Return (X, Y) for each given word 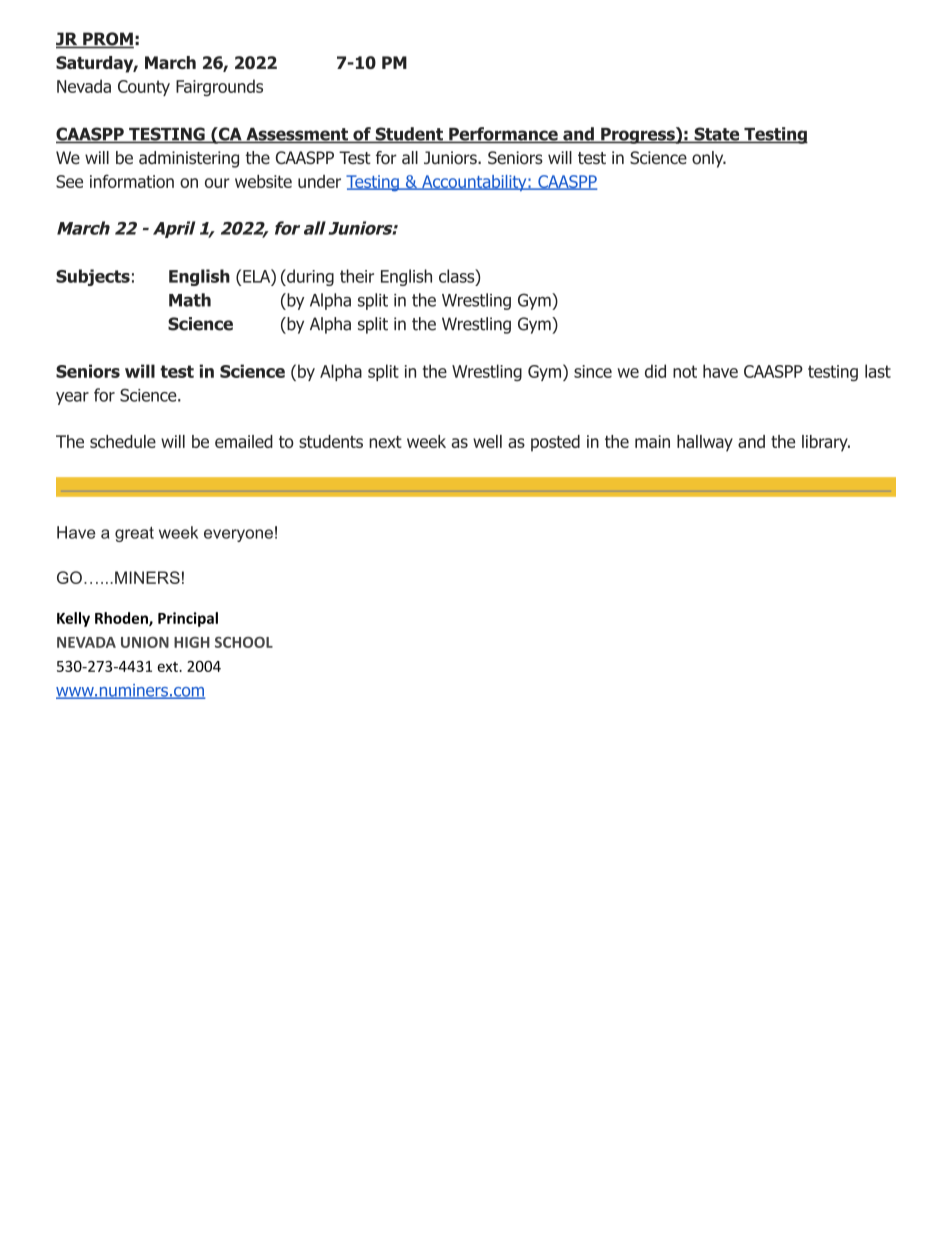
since (593, 371)
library (826, 443)
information (132, 181)
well (487, 441)
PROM (107, 40)
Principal (188, 619)
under (319, 181)
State (717, 135)
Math (190, 300)
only (709, 159)
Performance (503, 135)
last (878, 371)
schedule (123, 441)
